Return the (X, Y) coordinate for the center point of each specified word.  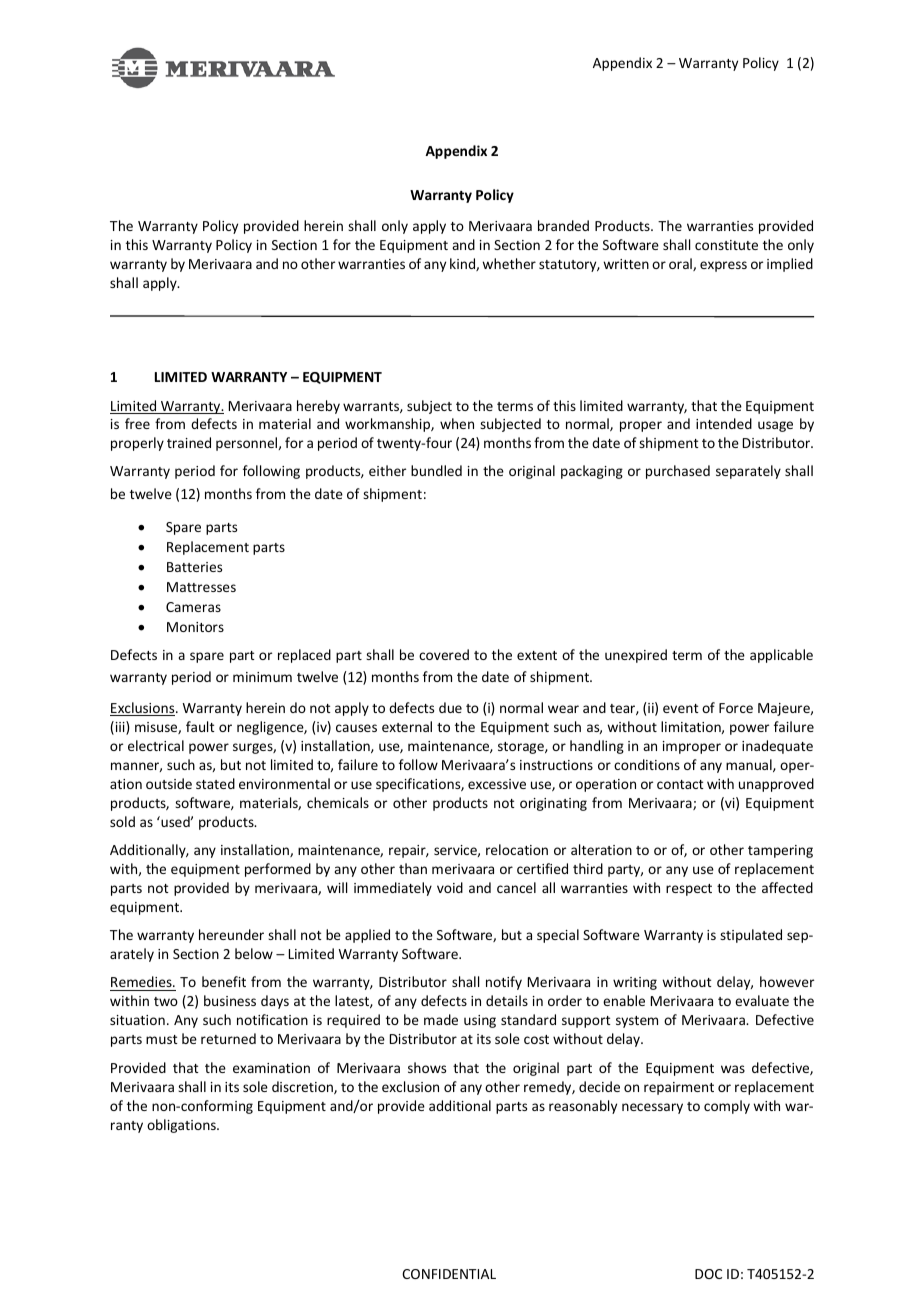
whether (509, 263)
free (137, 423)
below (254, 953)
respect (689, 890)
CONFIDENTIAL (449, 1274)
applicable (781, 656)
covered (444, 654)
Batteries (194, 567)
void (450, 887)
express (723, 266)
